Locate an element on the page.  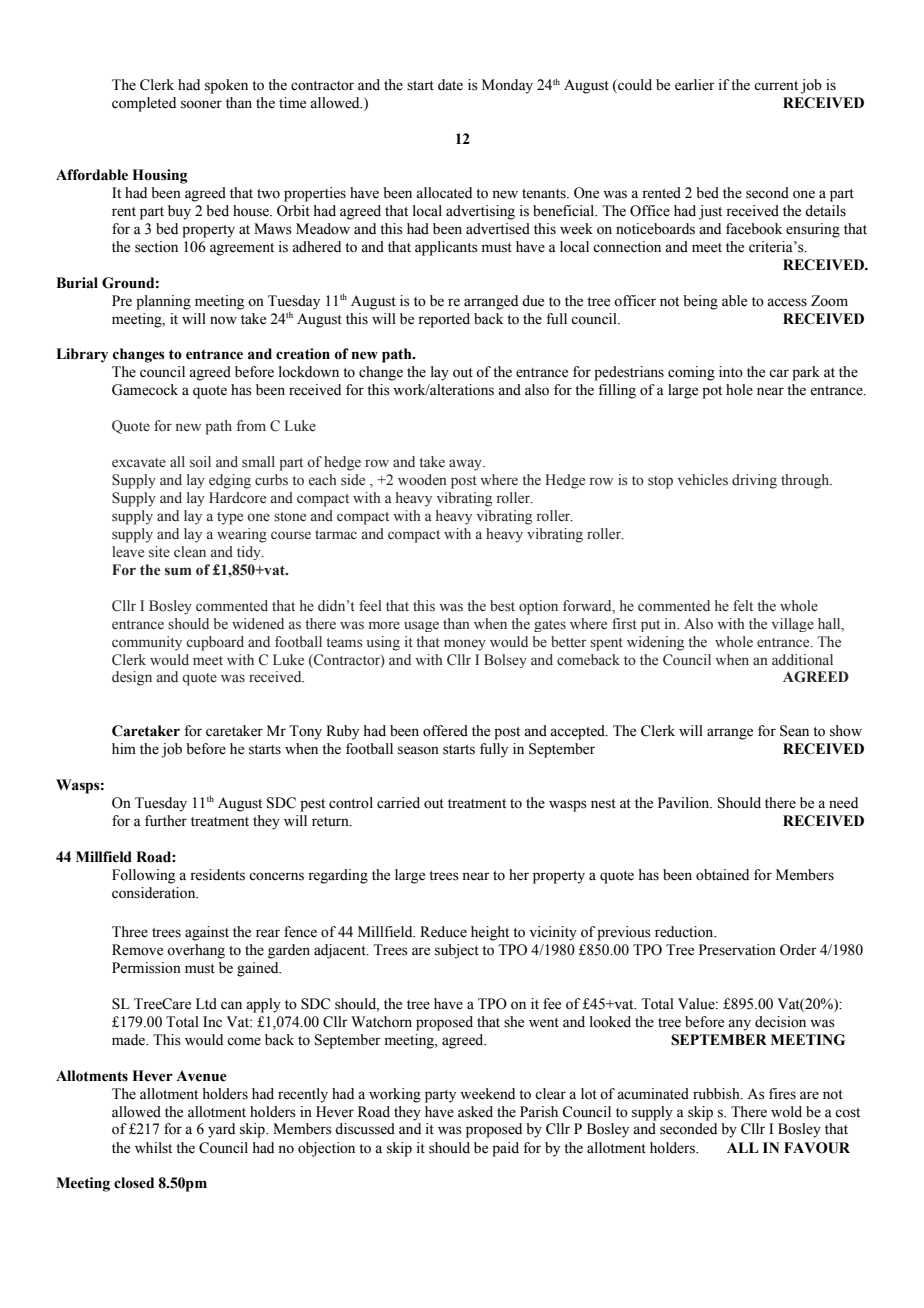
date is located at coordinates (450, 85).
